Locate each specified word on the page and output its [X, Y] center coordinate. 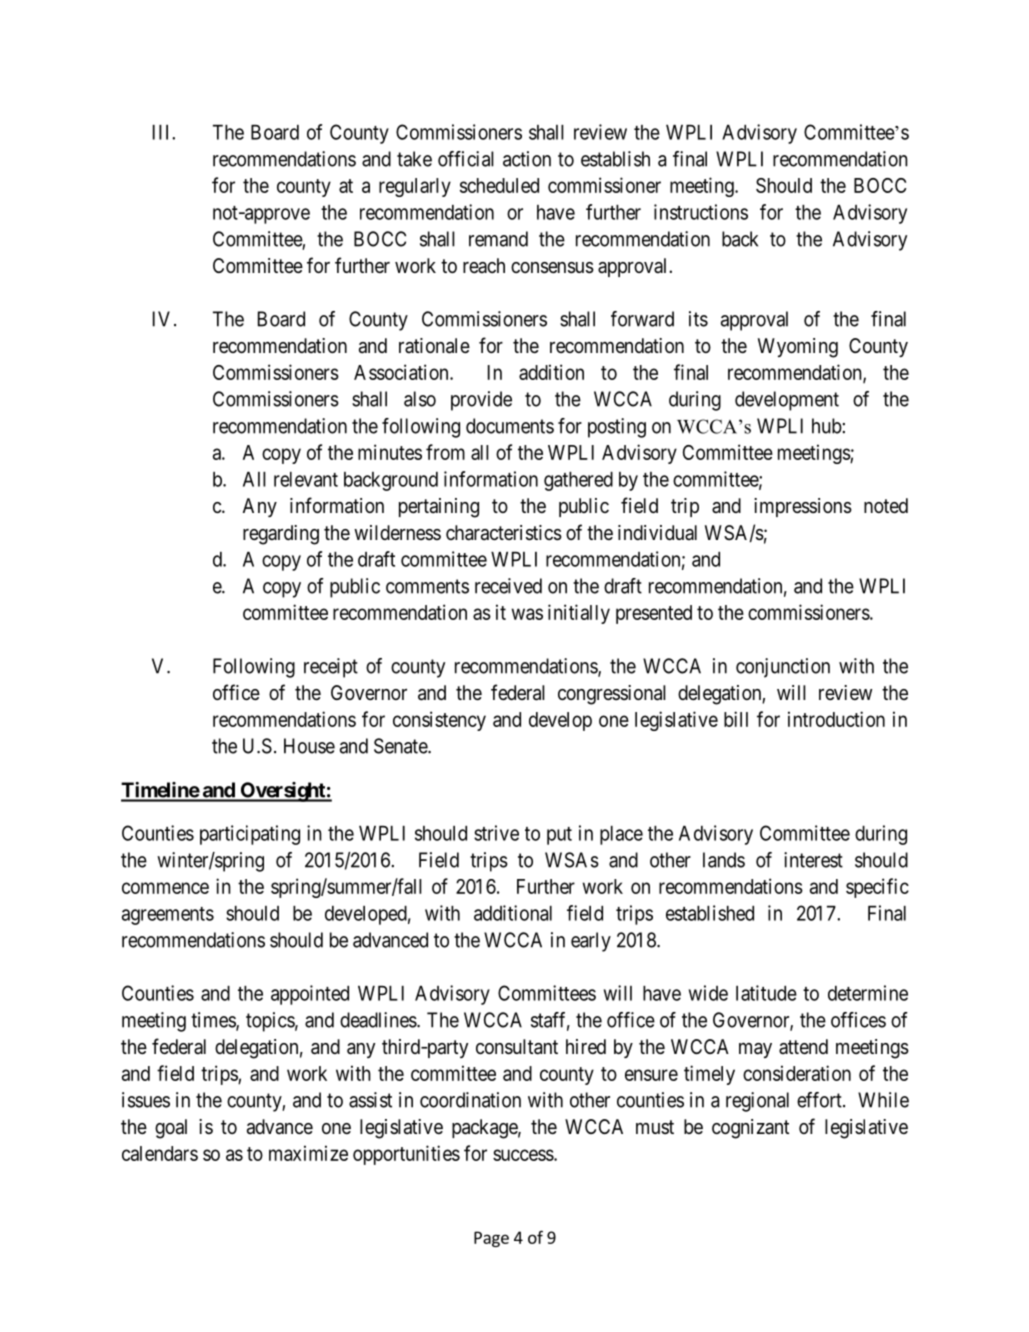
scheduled [499, 185]
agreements [168, 916]
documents [510, 426]
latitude [766, 993]
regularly [415, 187]
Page [491, 1239]
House [309, 746]
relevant [306, 479]
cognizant [750, 1129]
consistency [439, 721]
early [591, 942]
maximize [308, 1153]
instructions [701, 212]
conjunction [783, 668]
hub [827, 426]
